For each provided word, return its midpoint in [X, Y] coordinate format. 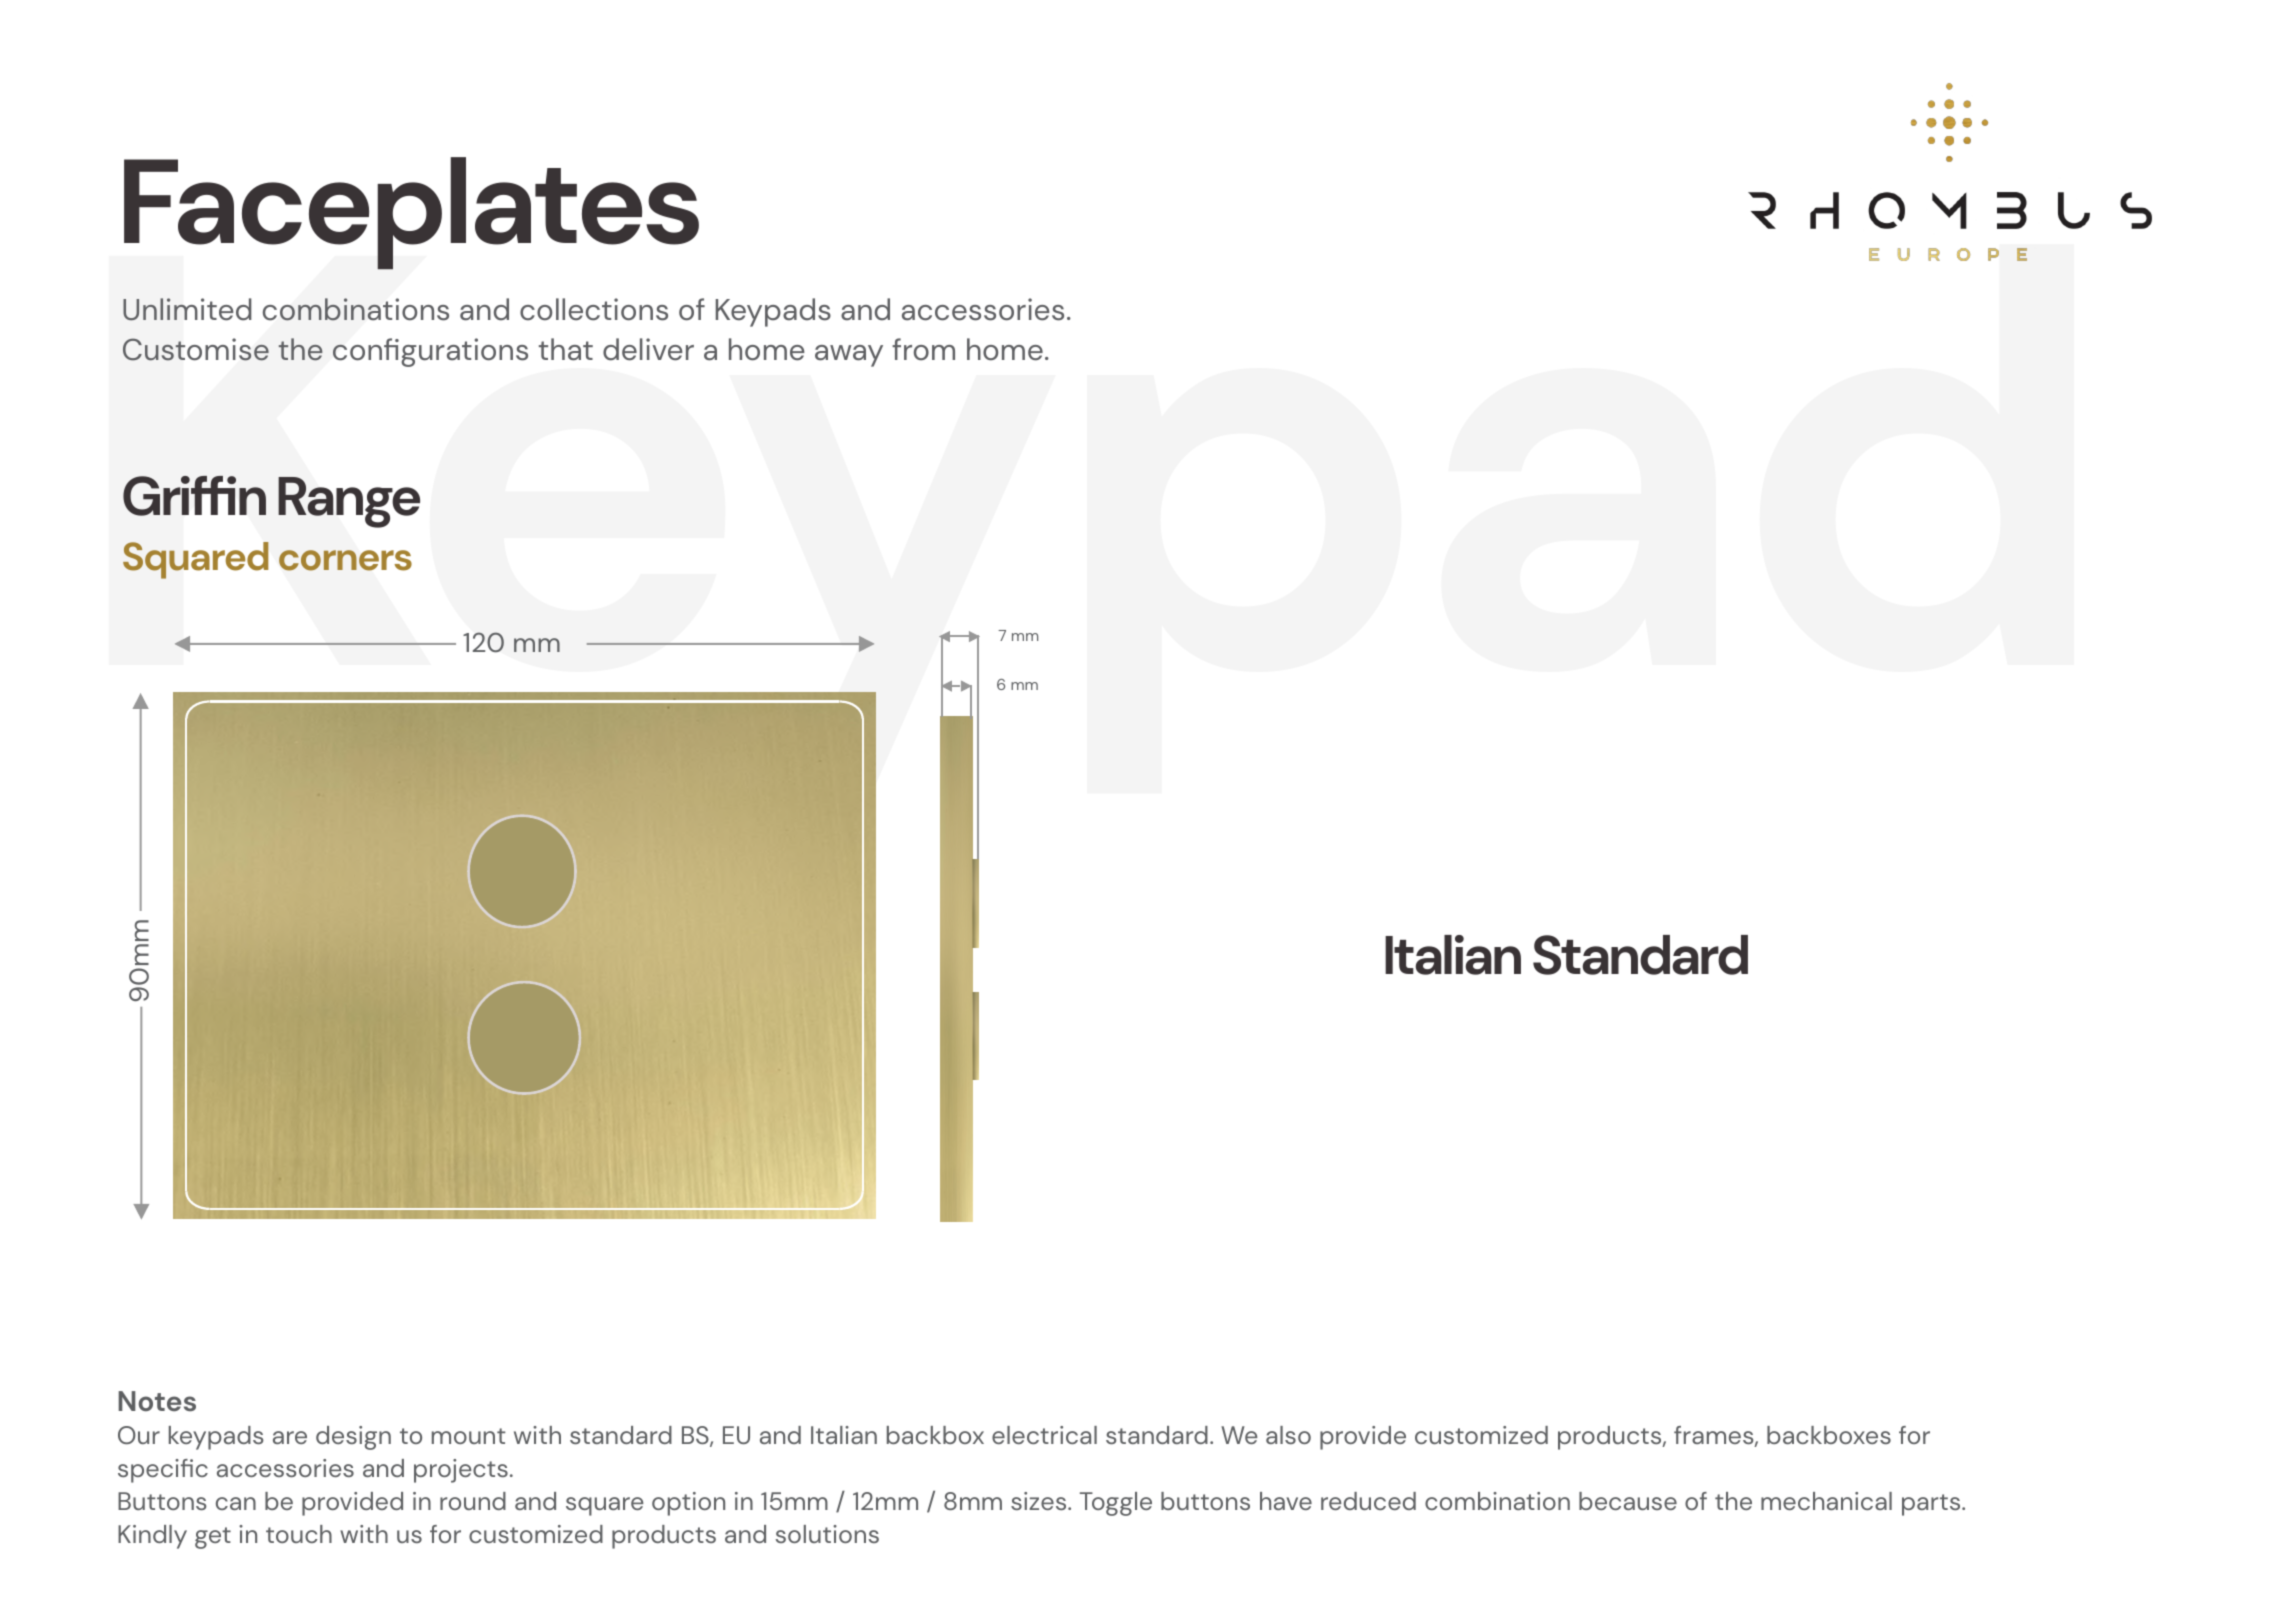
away [849, 356]
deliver [648, 349]
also [1288, 1435]
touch [299, 1534]
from [923, 349]
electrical [1044, 1435]
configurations [430, 352]
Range [349, 502]
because [1628, 1501]
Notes [157, 1401]
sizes [1040, 1501]
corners [345, 560]
